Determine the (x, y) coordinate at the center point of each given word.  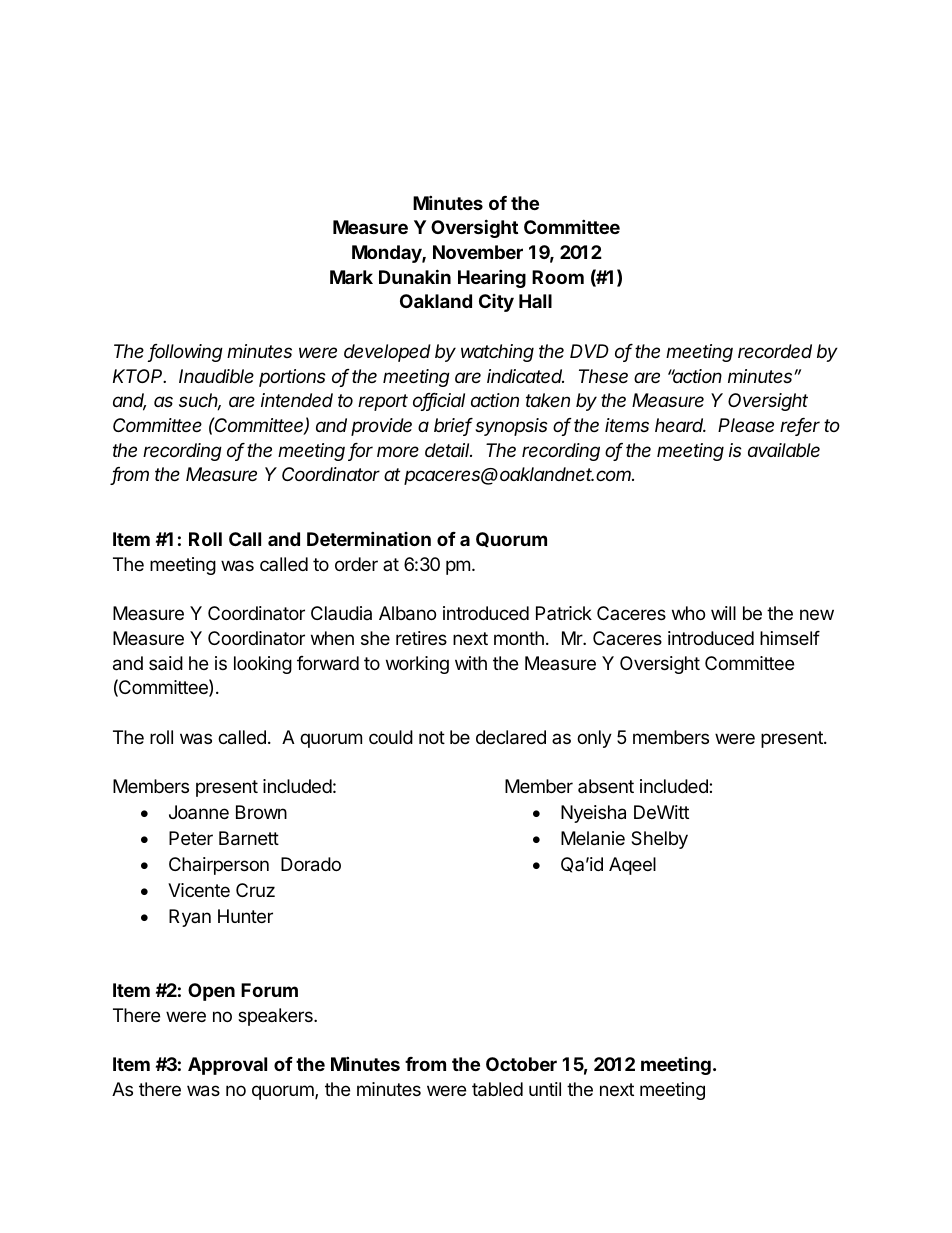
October (521, 1064)
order (356, 564)
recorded (775, 351)
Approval (227, 1066)
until (545, 1089)
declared (511, 737)
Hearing (492, 278)
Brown (261, 812)
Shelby (659, 840)
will (723, 613)
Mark (351, 277)
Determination (369, 538)
